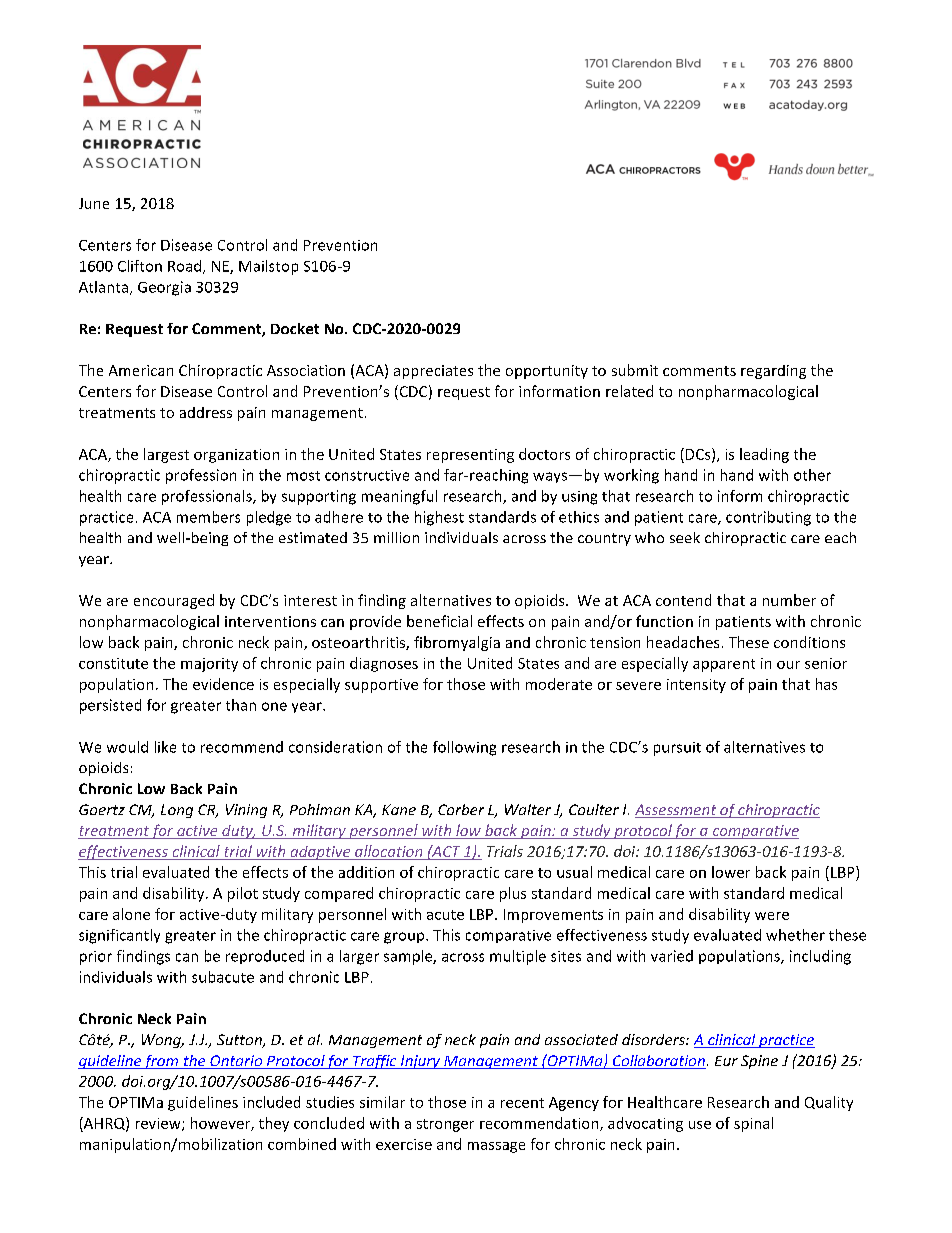 This image has height=1233, width=952. I want to click on representing, so click(470, 456).
